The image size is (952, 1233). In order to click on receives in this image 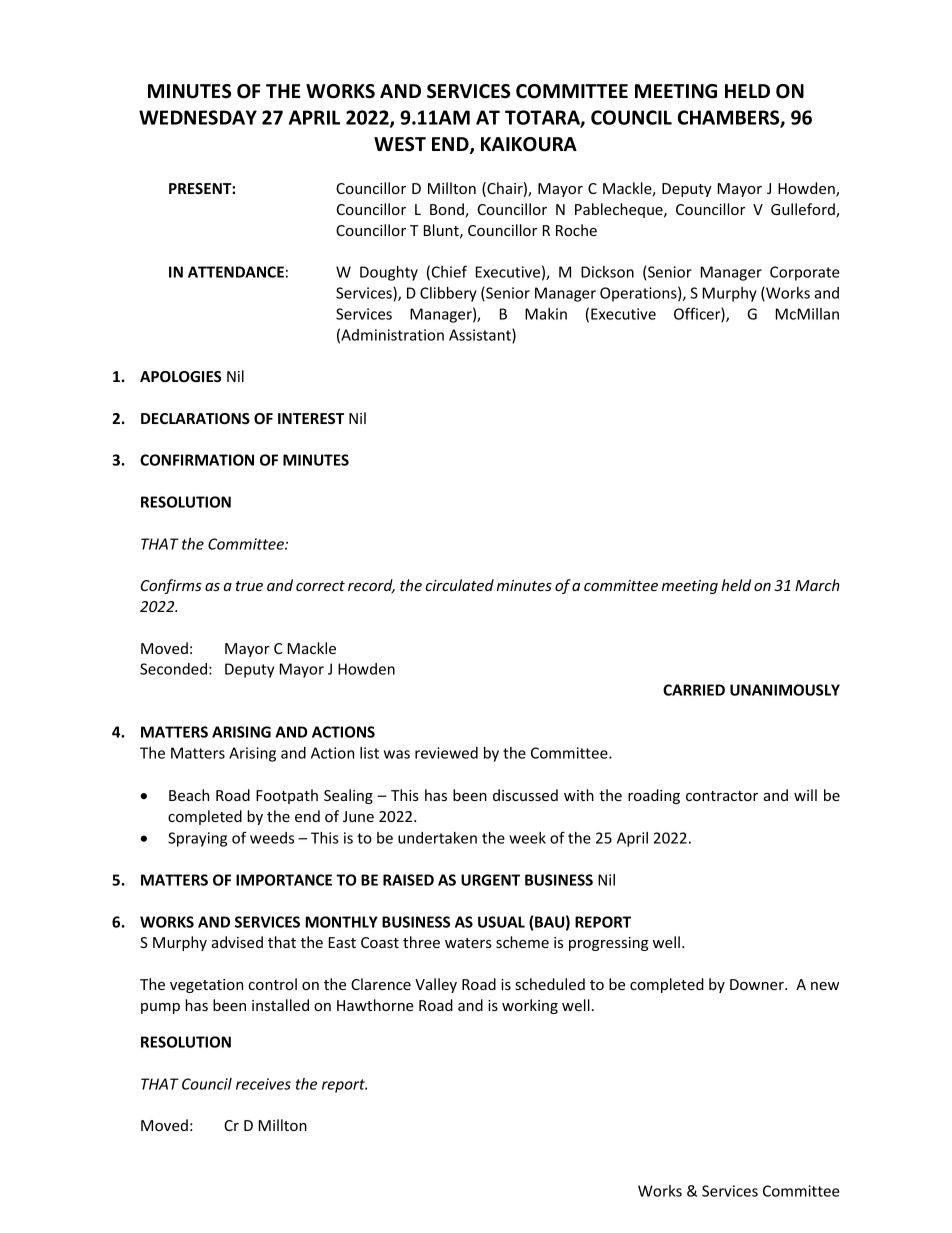, I will do `click(263, 1084)`.
